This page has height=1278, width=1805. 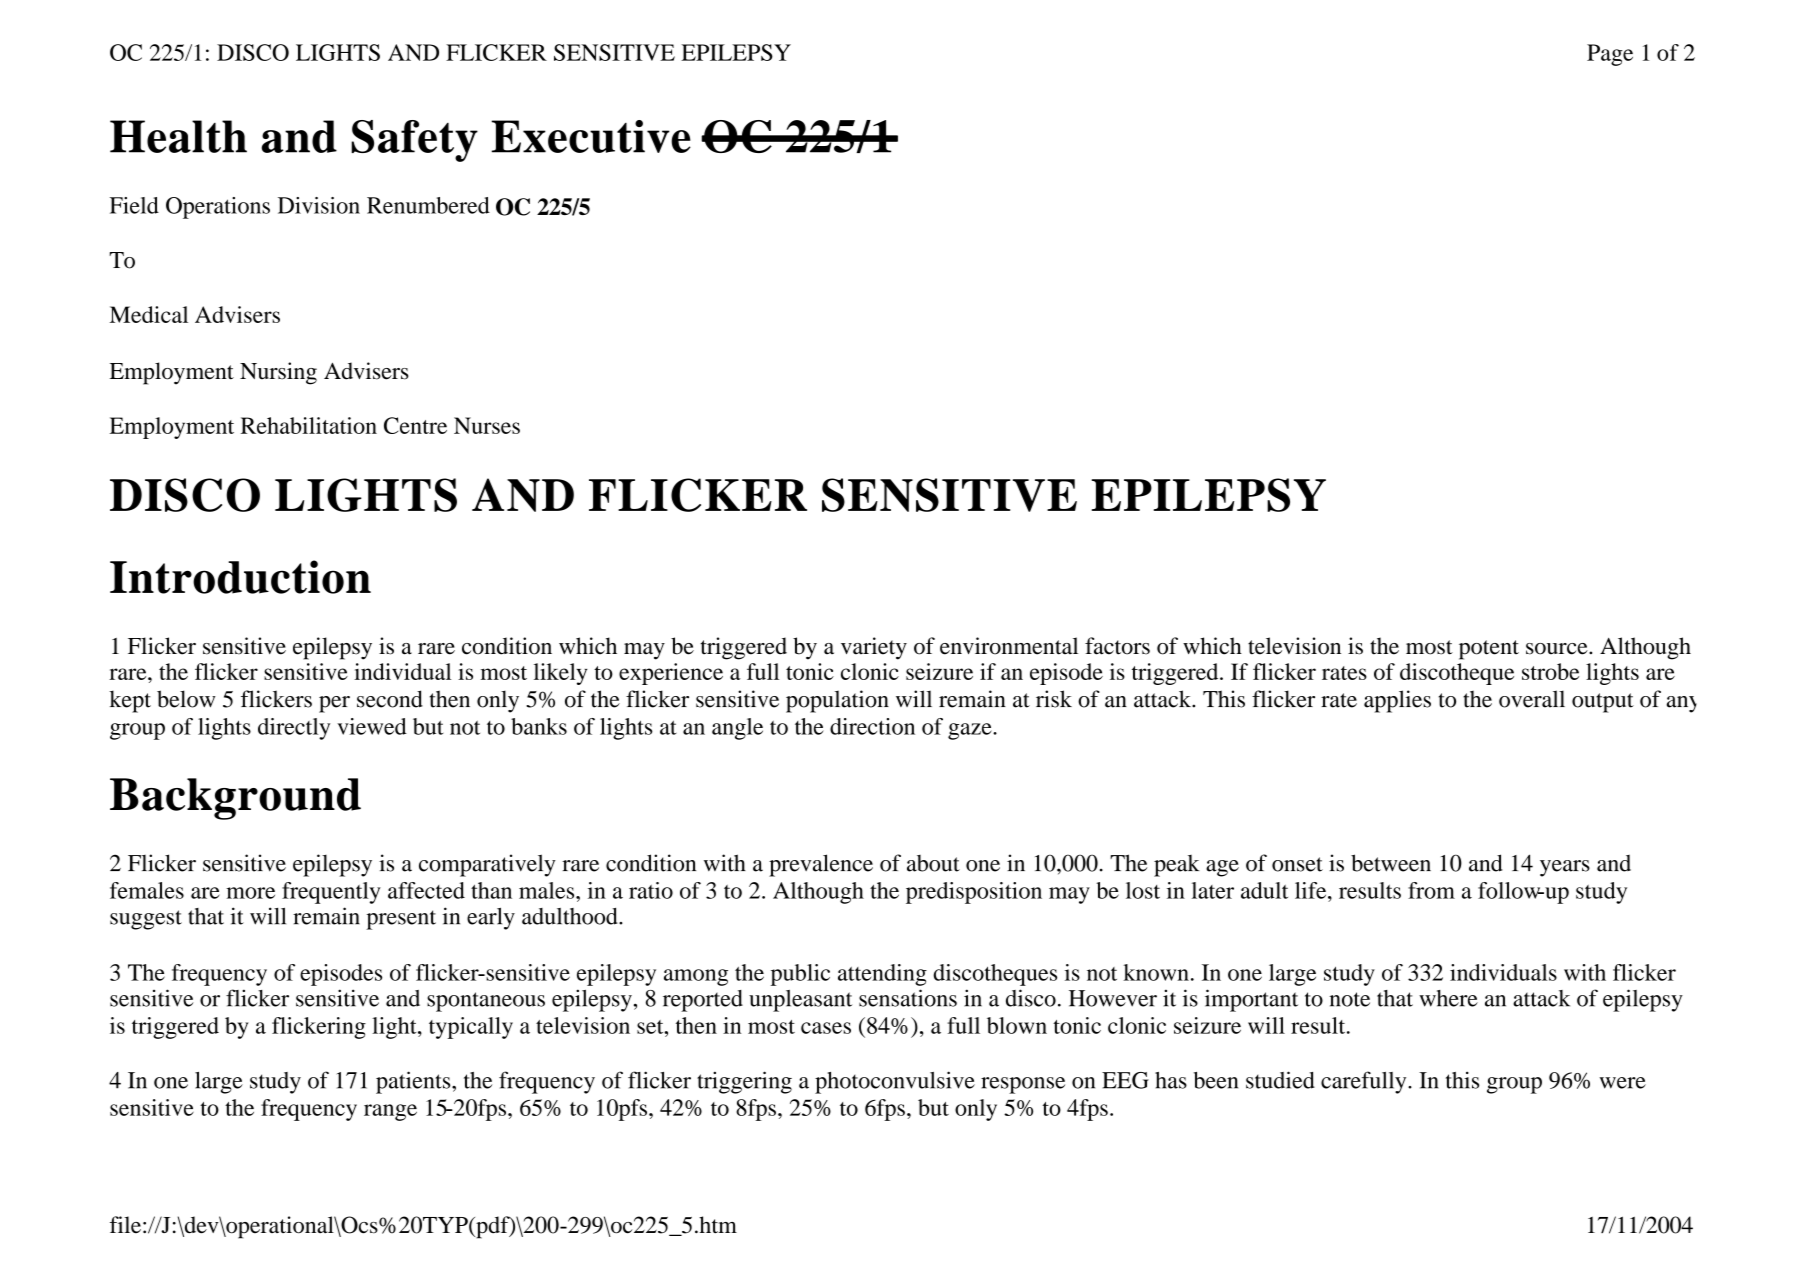 What do you see at coordinates (1558, 649) in the page?
I see `source` at bounding box center [1558, 649].
